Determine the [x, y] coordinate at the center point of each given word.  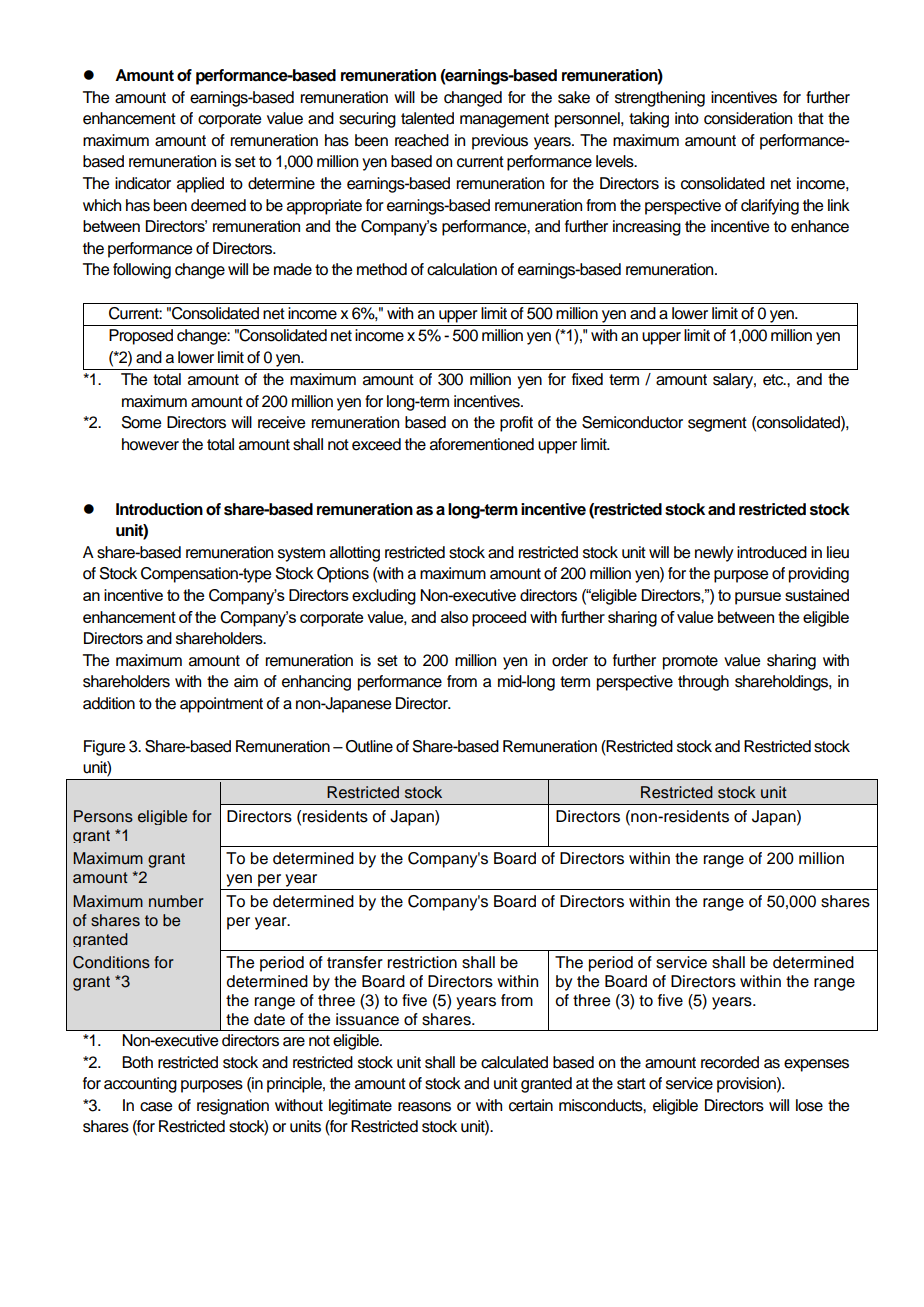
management [504, 120]
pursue [758, 598]
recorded [730, 1062]
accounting [140, 1085]
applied [200, 185]
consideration [748, 118]
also [454, 617]
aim [246, 681]
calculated [514, 1062]
